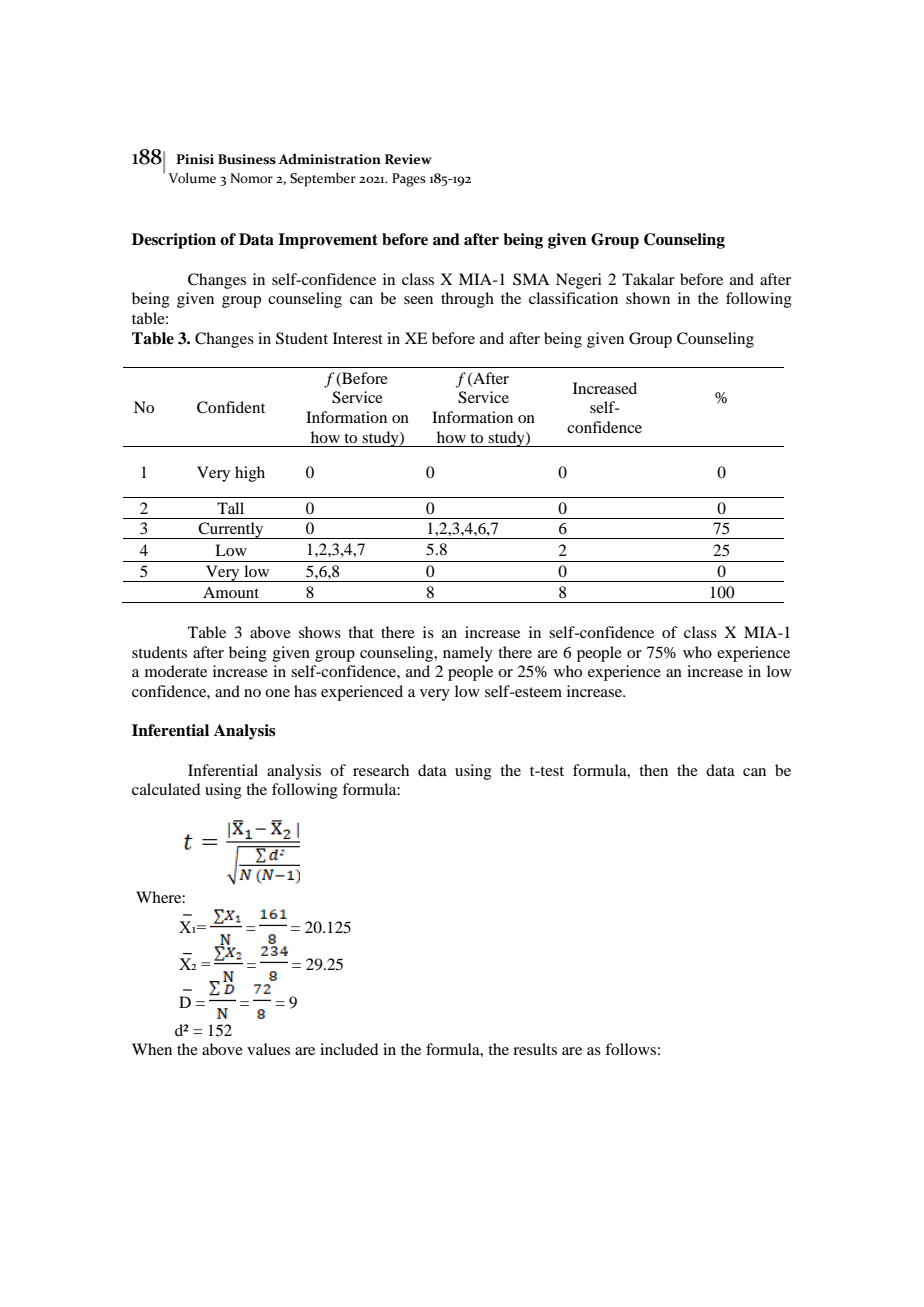 This screenshot has width=924, height=1307. I want to click on shown, so click(648, 298).
